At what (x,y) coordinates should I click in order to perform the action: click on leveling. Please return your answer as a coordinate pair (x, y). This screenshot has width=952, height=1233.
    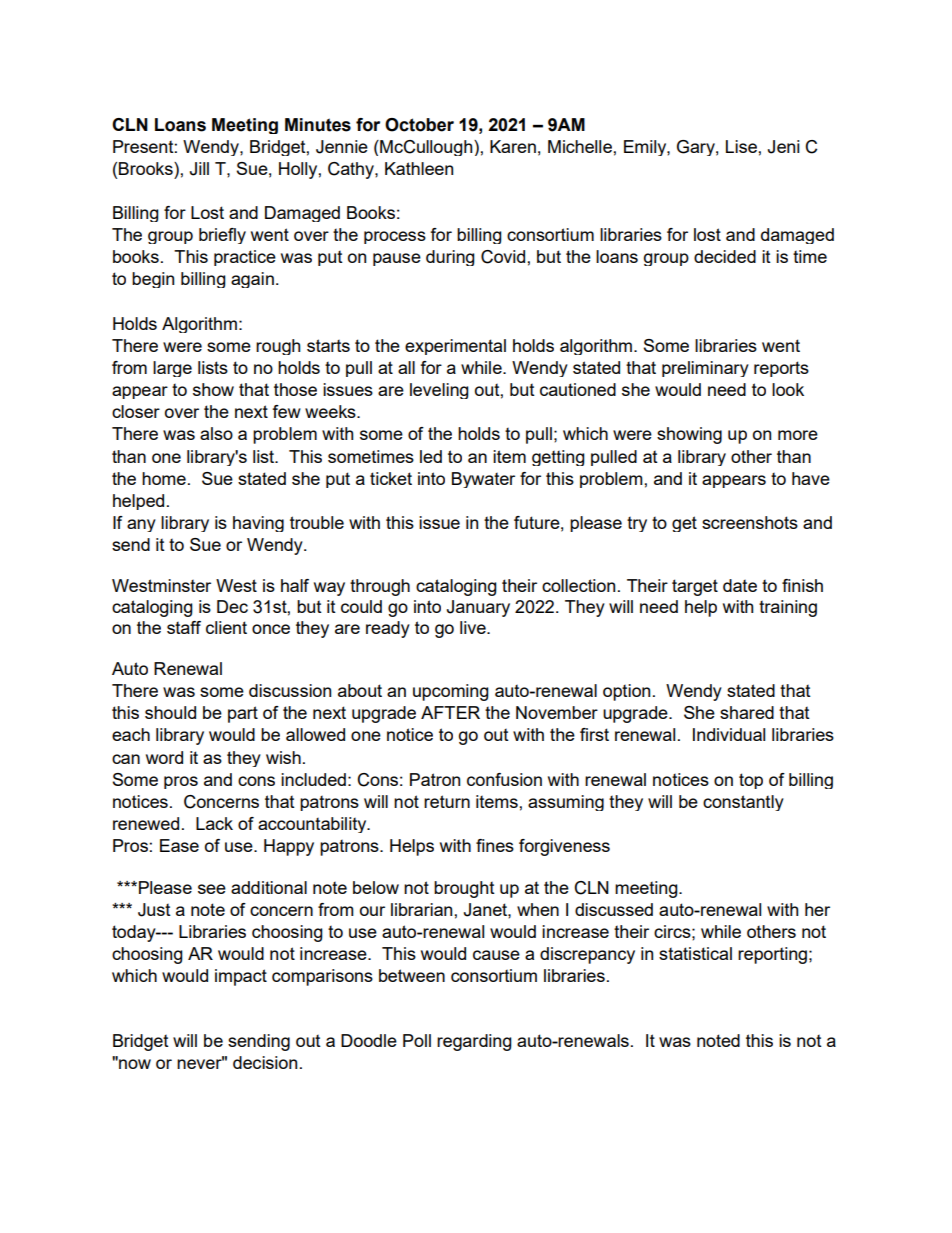
    Looking at the image, I should click on (439, 391).
